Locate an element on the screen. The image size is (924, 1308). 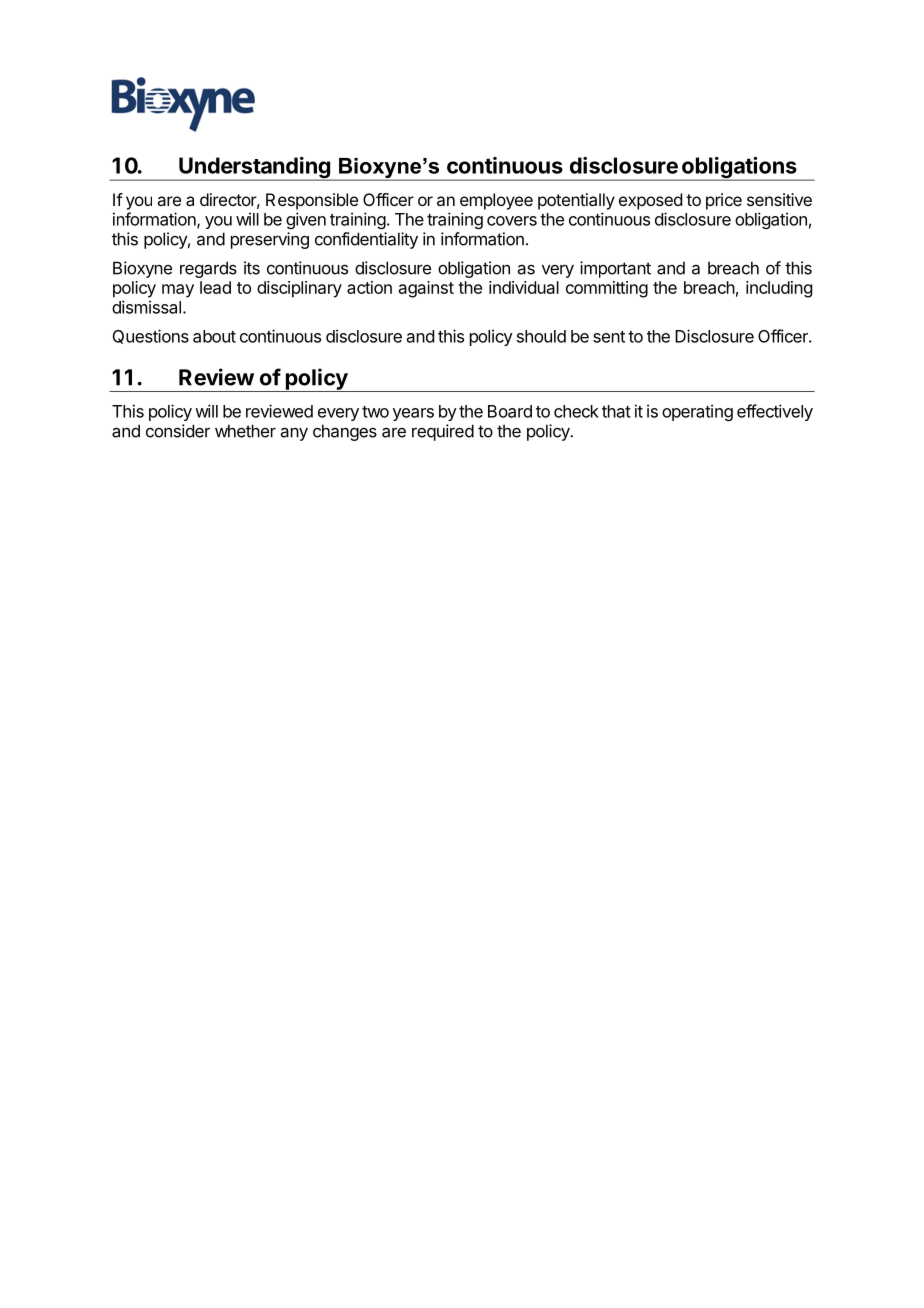
Understanding is located at coordinates (254, 169).
